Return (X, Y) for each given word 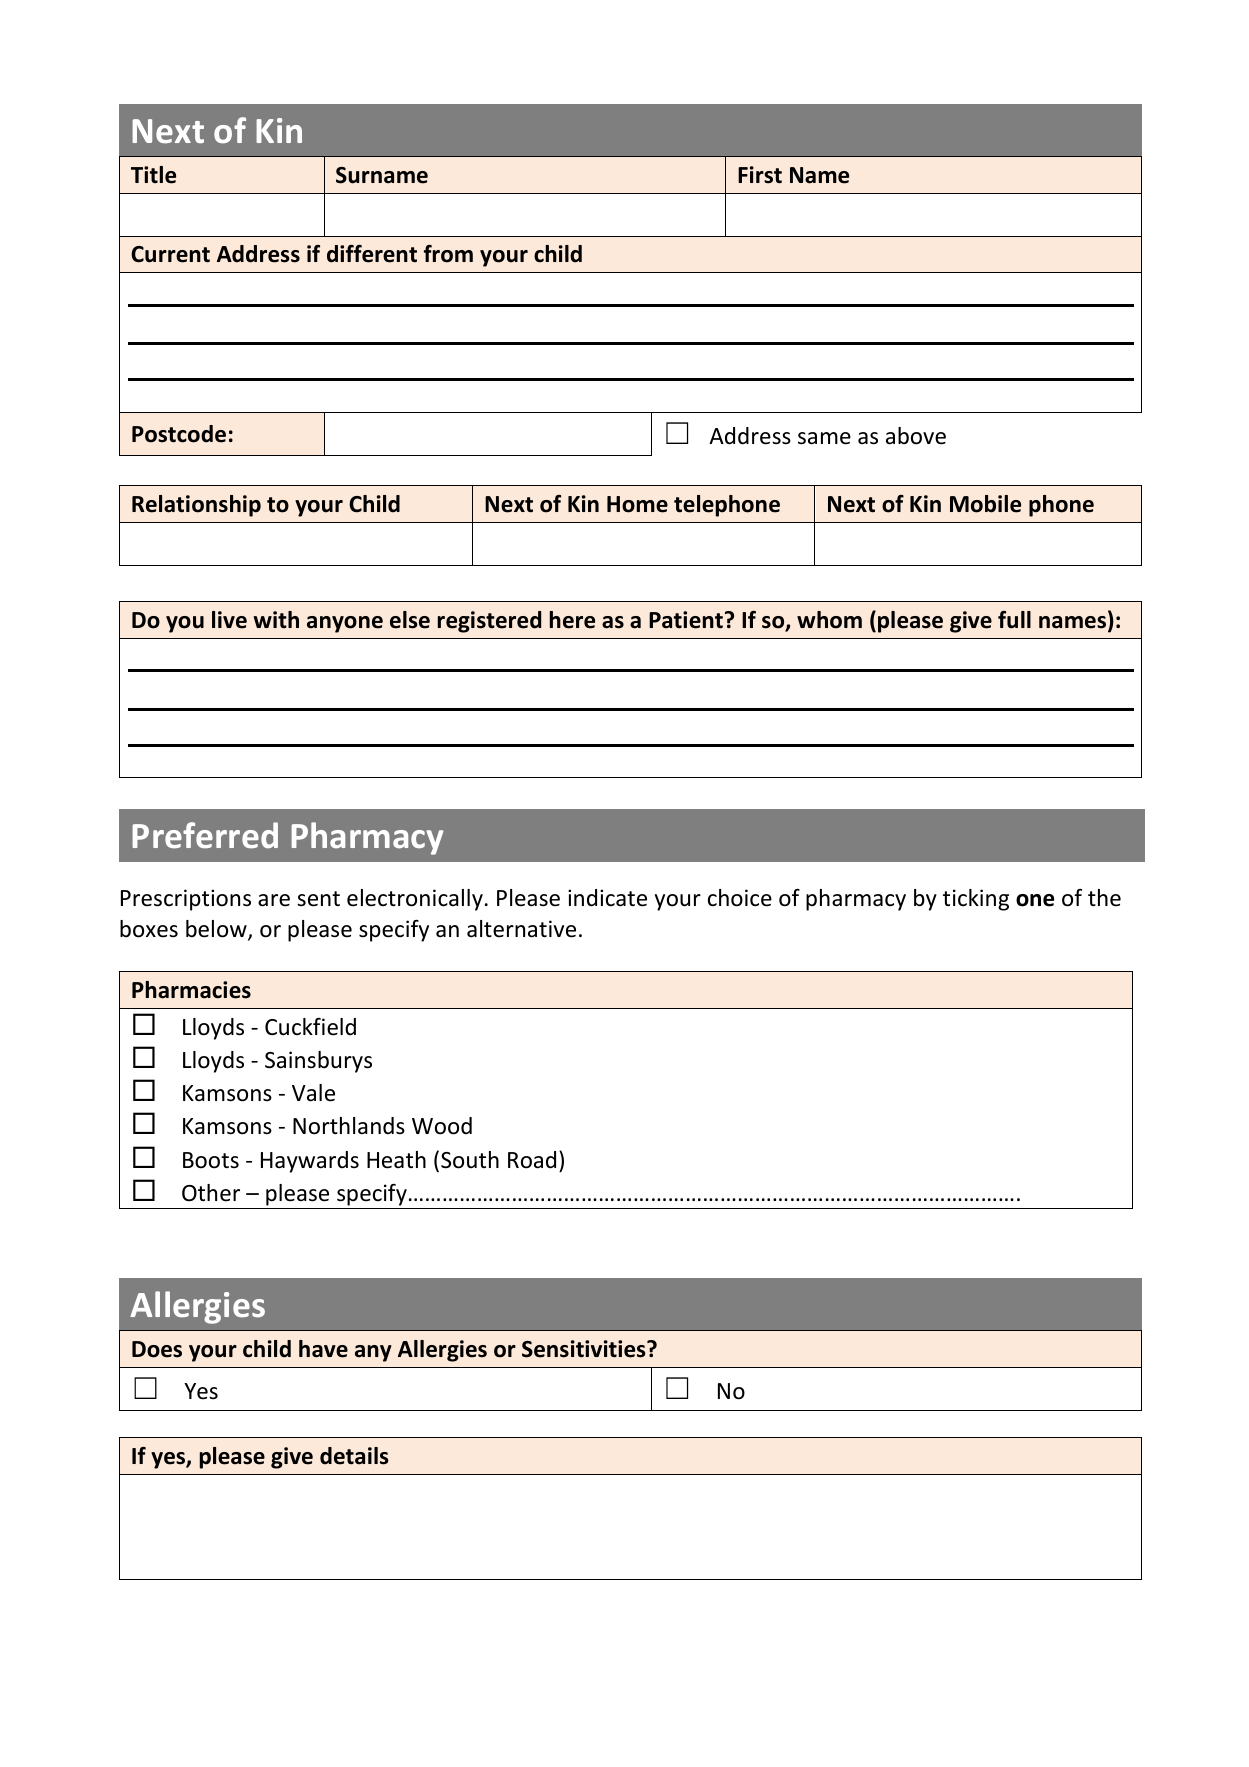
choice (740, 898)
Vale (313, 1093)
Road (532, 1160)
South (470, 1160)
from (448, 254)
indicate (607, 898)
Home (637, 504)
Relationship (196, 506)
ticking (976, 900)
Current (170, 254)
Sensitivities (585, 1349)
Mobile (985, 504)
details (354, 1456)
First (760, 175)
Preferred (205, 835)
